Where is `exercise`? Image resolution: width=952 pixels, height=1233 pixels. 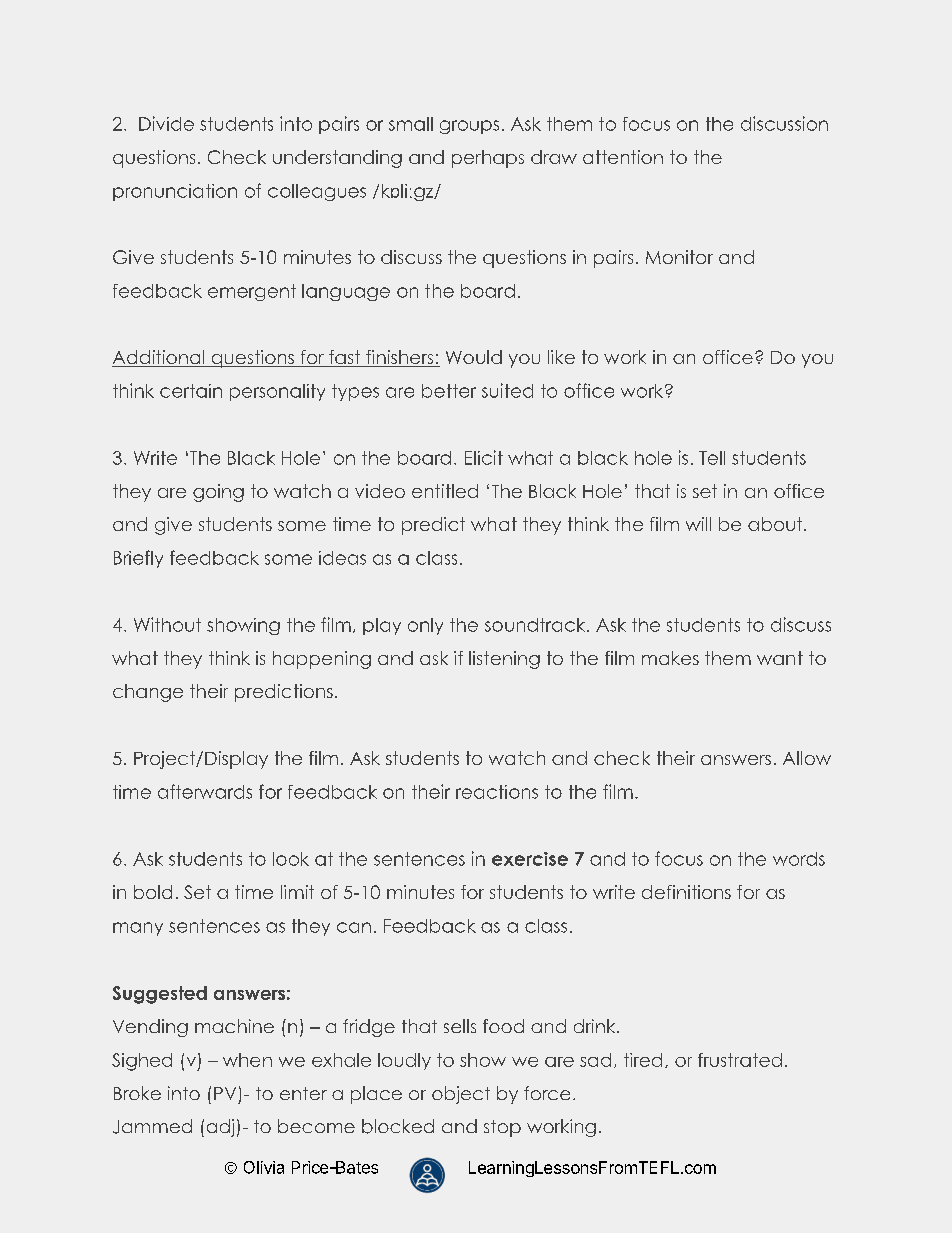
exercise is located at coordinates (530, 859).
